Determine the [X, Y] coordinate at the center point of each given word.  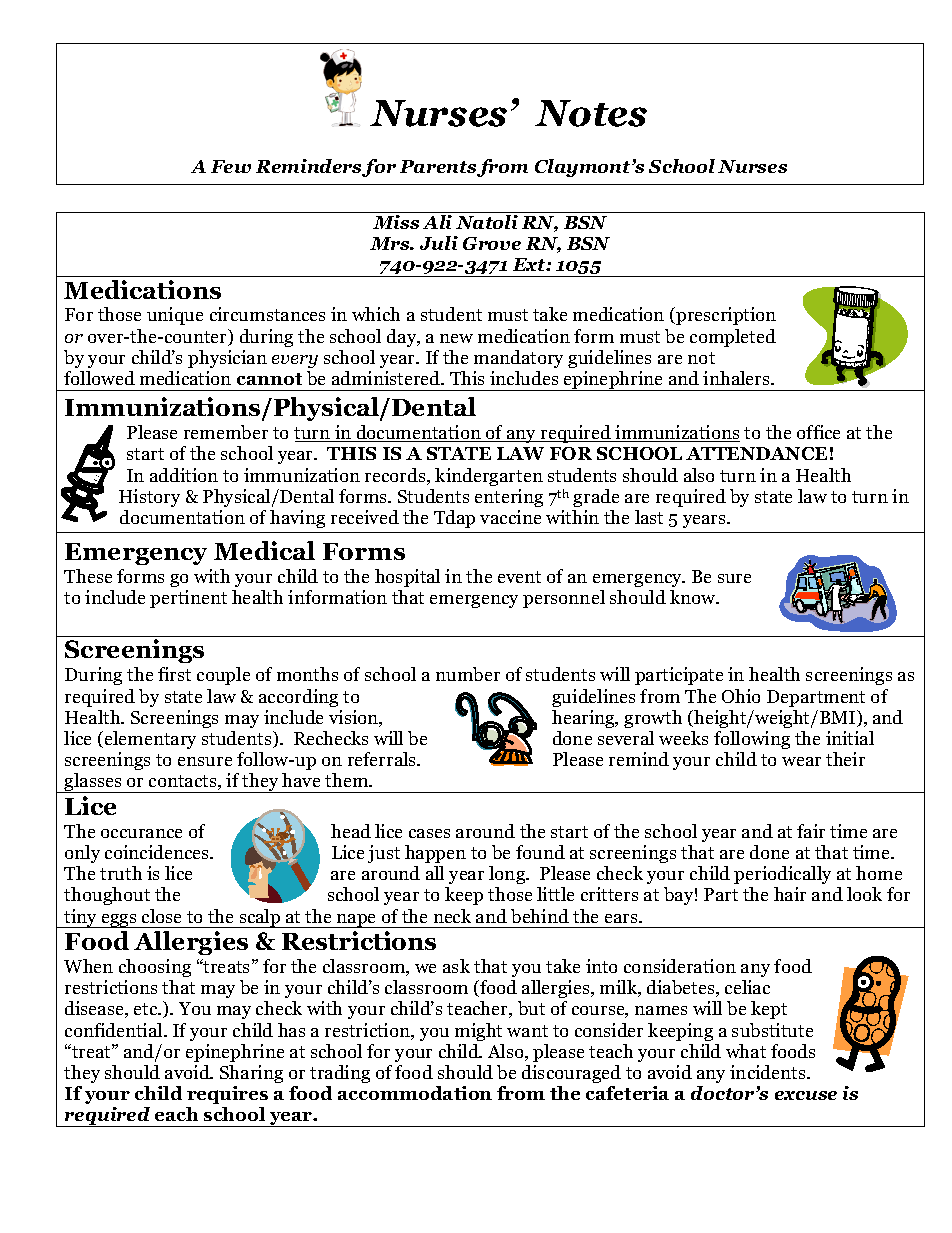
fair [811, 831]
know [694, 597]
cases [429, 833]
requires [227, 1095]
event [519, 577]
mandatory [518, 359]
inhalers [737, 378]
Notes [591, 113]
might [478, 1032]
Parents [439, 168]
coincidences [158, 852]
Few [231, 166]
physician [227, 359]
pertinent [188, 599]
